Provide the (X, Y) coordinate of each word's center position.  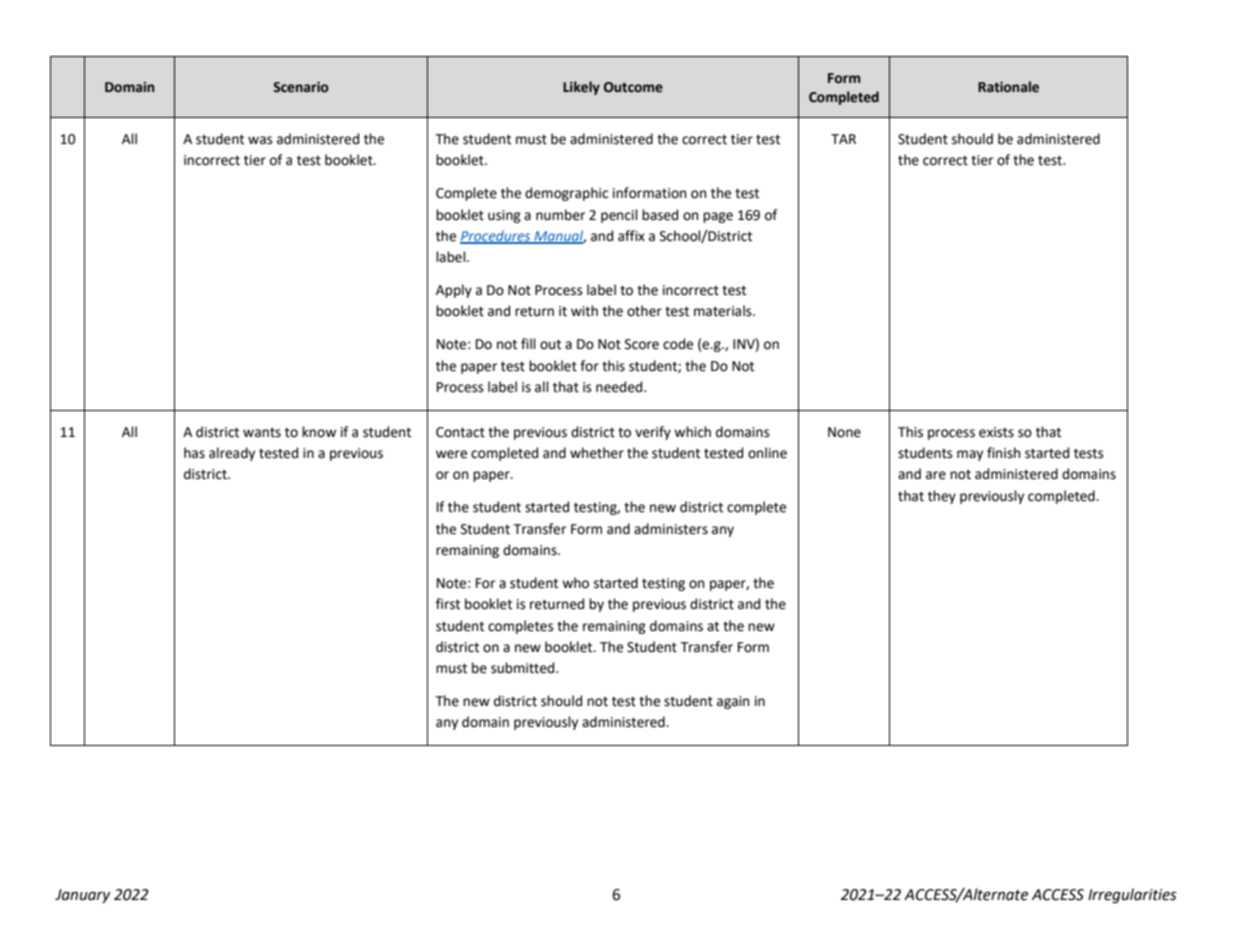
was (260, 140)
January (82, 896)
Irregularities (1132, 896)
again (733, 702)
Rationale (1008, 87)
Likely (581, 88)
